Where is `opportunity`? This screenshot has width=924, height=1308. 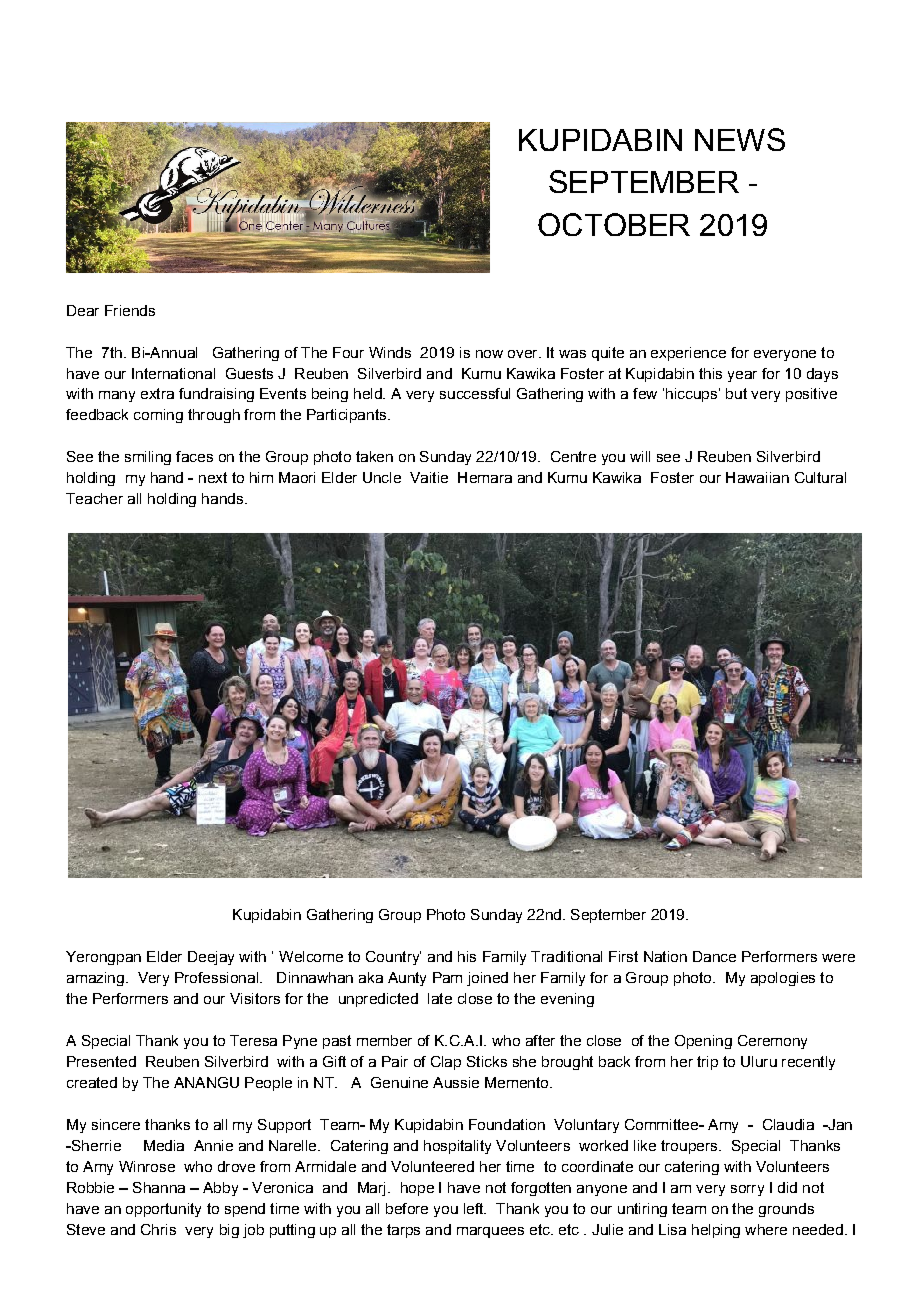
opportunity is located at coordinates (163, 1210).
